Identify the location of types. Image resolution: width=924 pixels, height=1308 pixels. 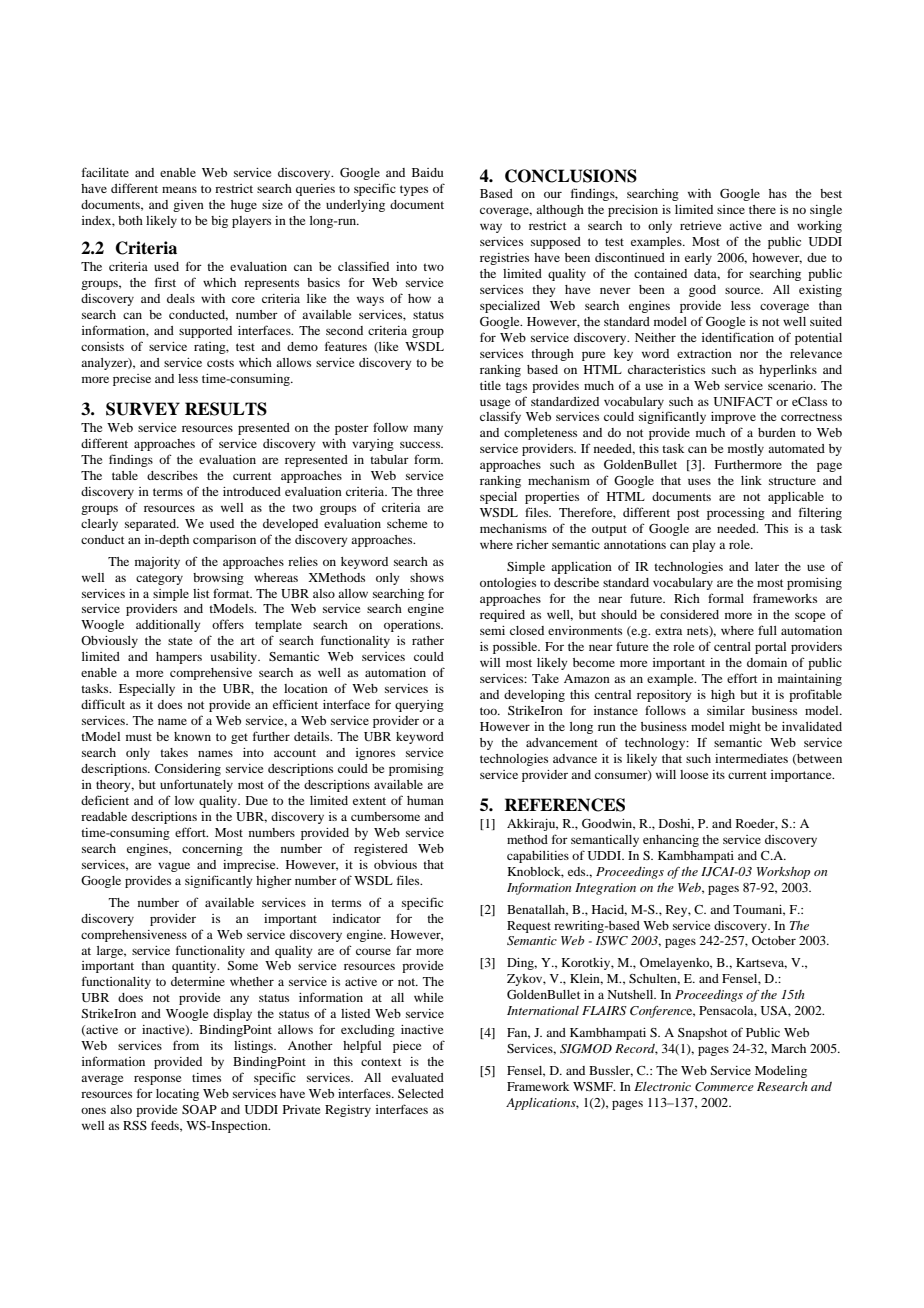
(414, 190).
